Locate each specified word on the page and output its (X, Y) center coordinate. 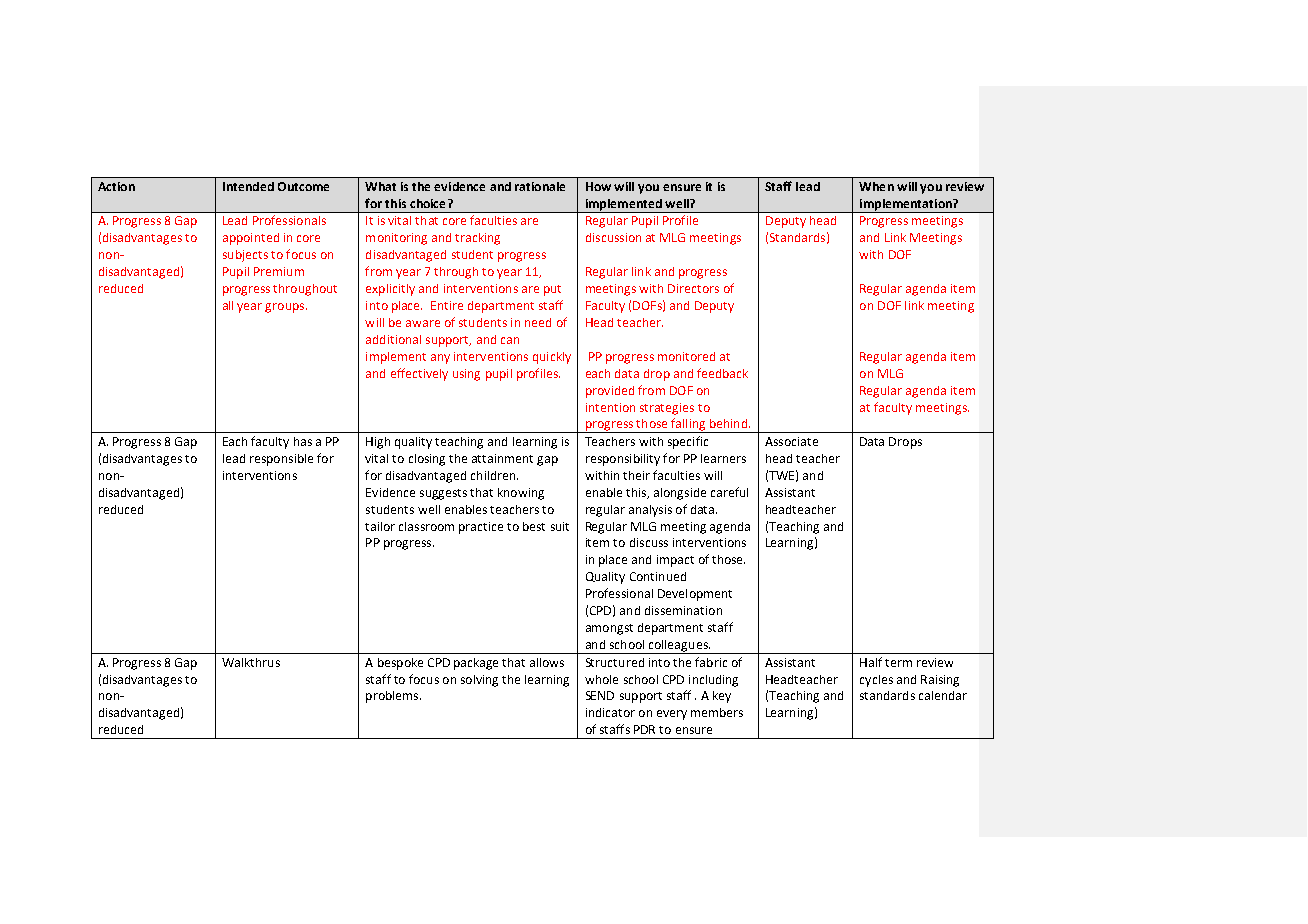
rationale (540, 186)
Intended (248, 186)
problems (393, 697)
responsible (281, 460)
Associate (791, 441)
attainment (502, 458)
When (876, 186)
